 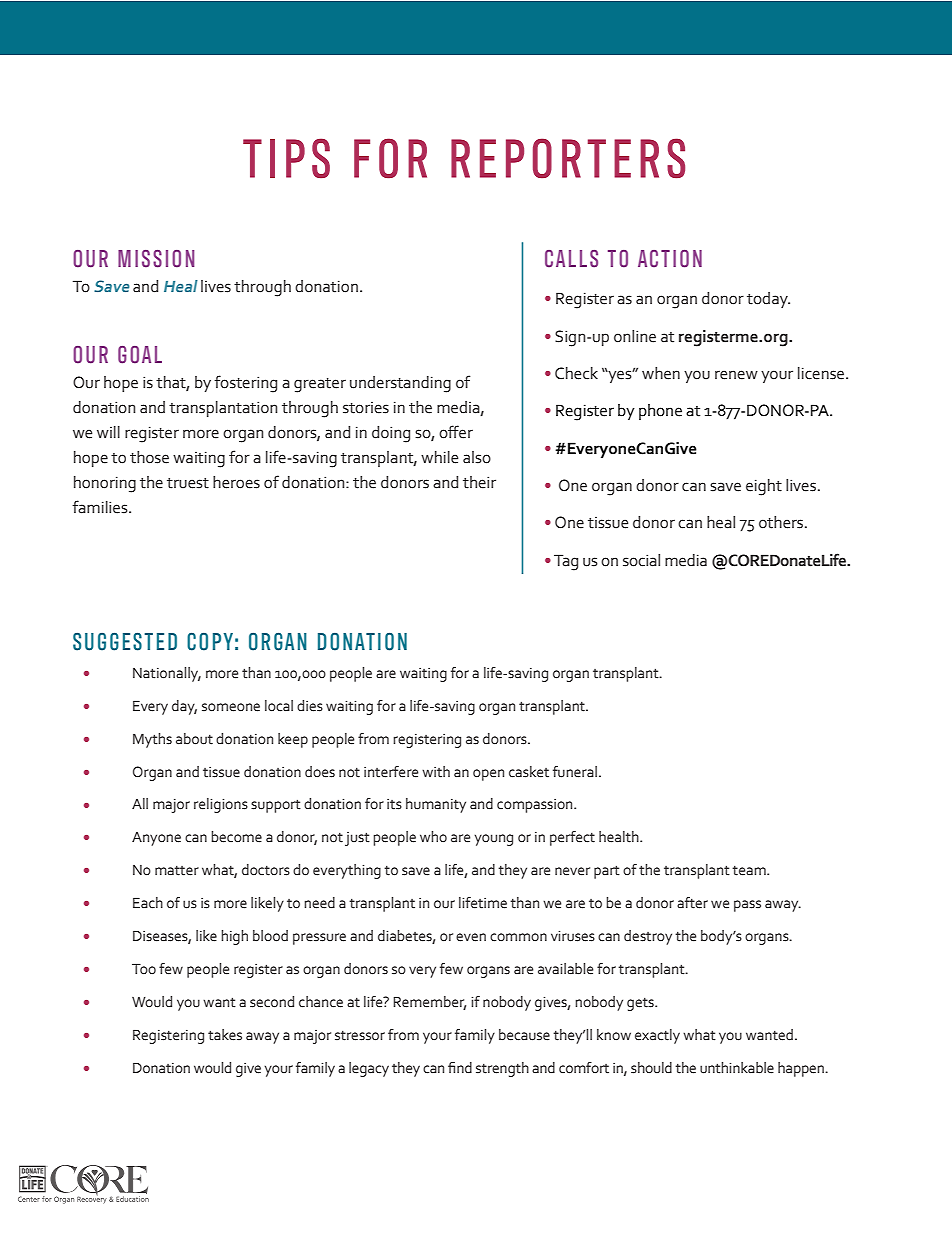 I want to click on understanding, so click(x=400, y=384).
